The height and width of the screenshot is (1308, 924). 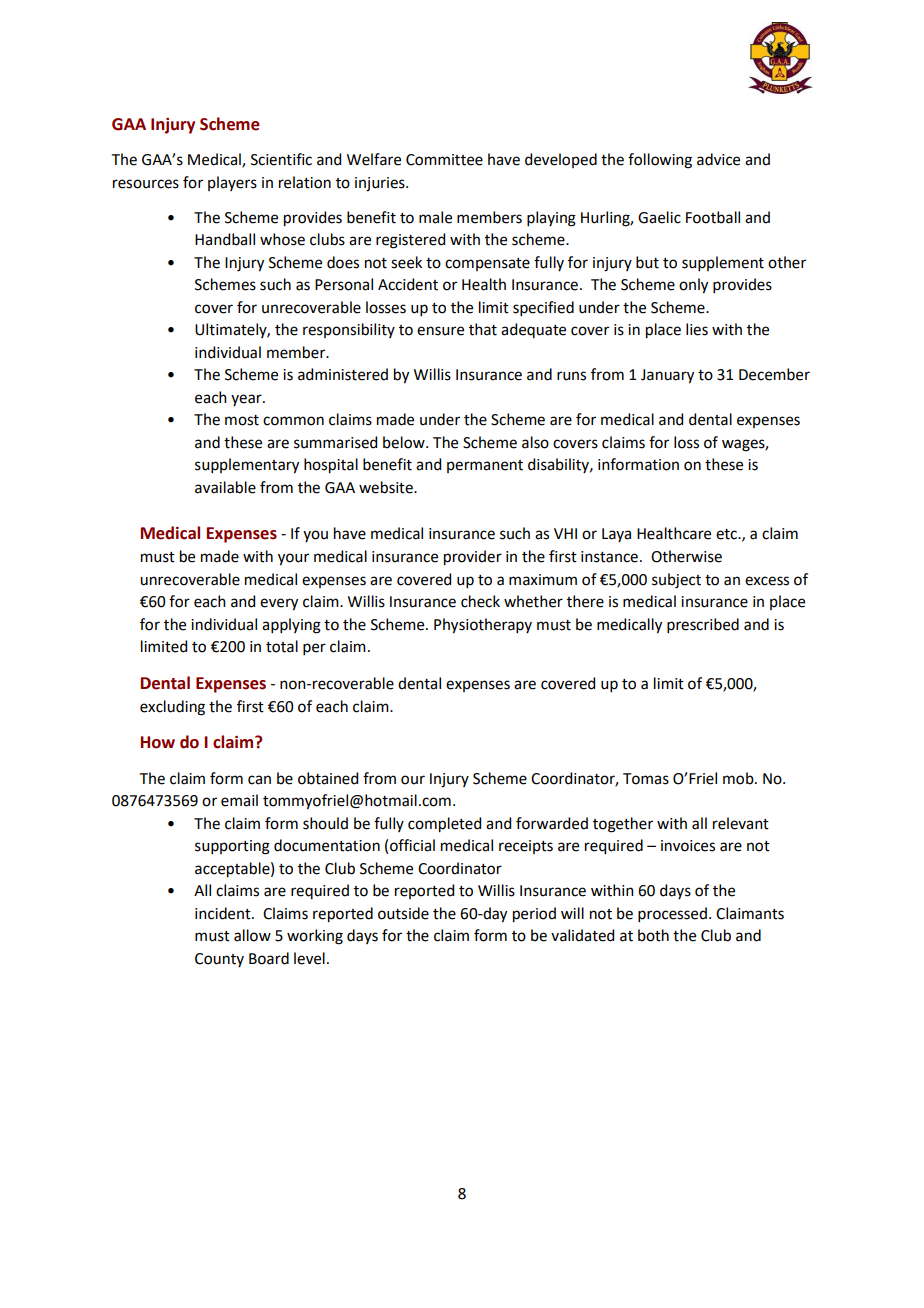 What do you see at coordinates (403, 913) in the screenshot?
I see `outside` at bounding box center [403, 913].
